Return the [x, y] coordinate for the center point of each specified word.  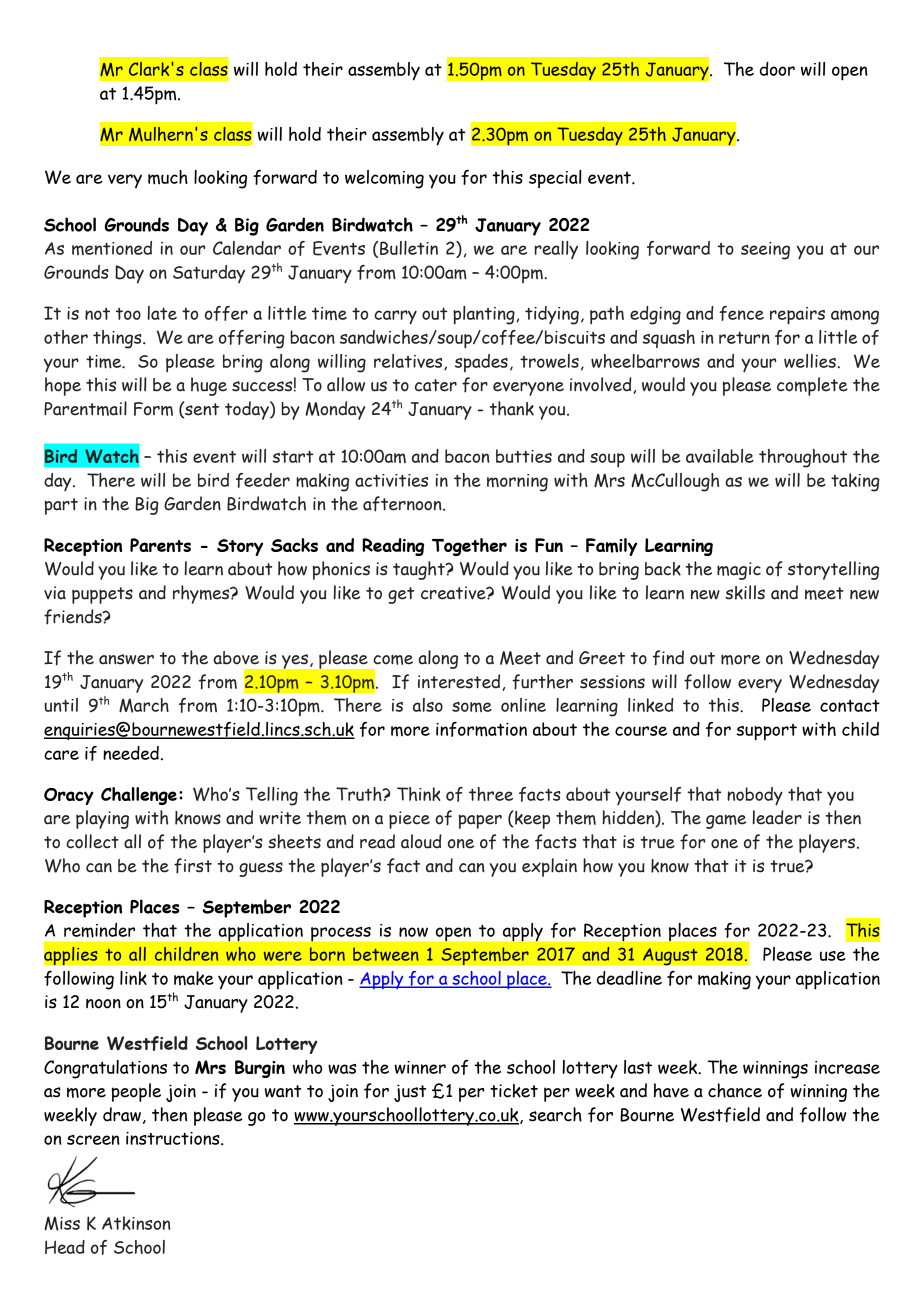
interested [460, 682]
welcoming [384, 179]
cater [436, 385]
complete [812, 386]
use [833, 956]
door [777, 69]
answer [126, 659]
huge [209, 386]
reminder [99, 930]
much [168, 177]
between [386, 954]
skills [745, 592]
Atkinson [136, 1223]
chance [735, 1090]
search [555, 1114]
